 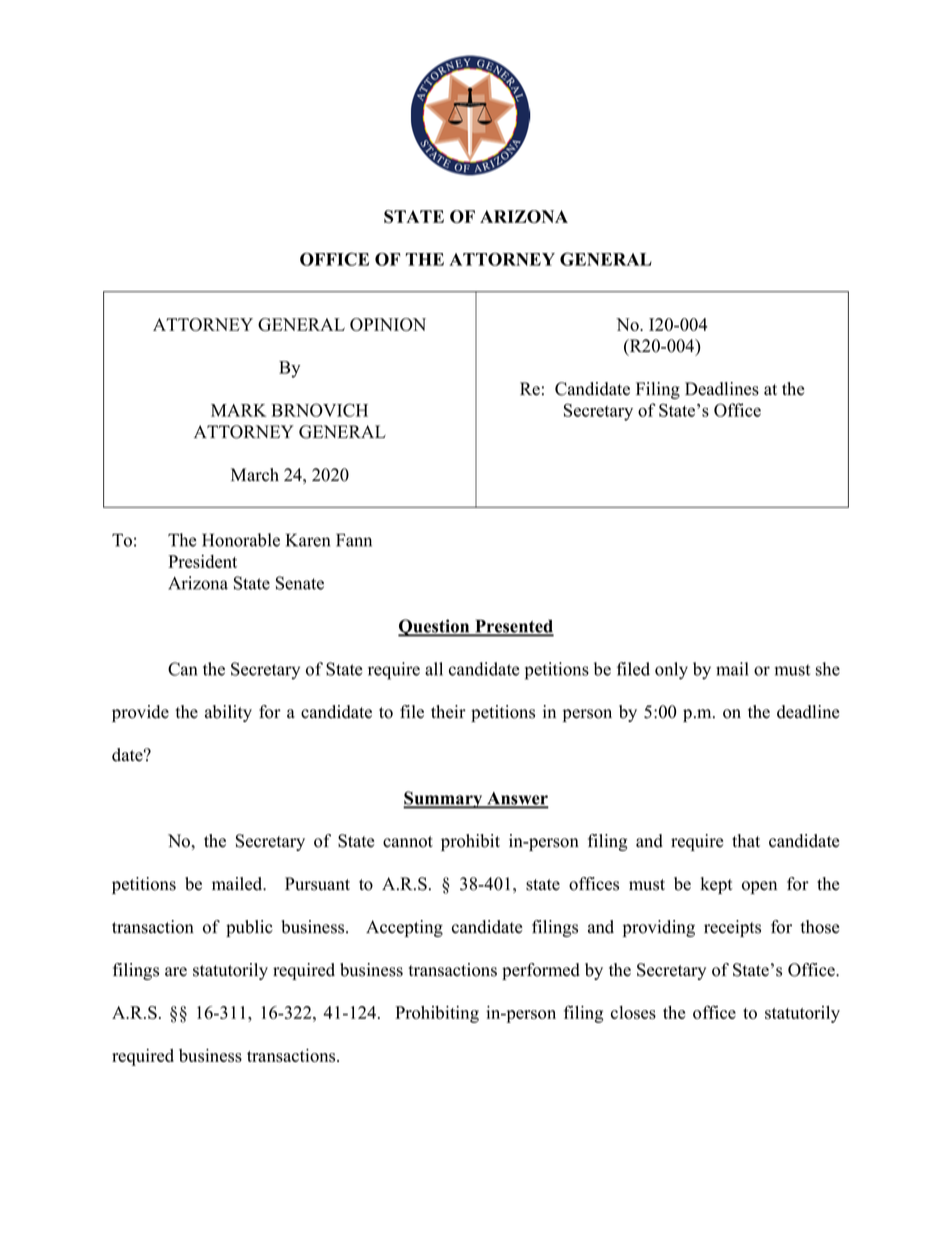 I want to click on OPINION, so click(x=388, y=324).
